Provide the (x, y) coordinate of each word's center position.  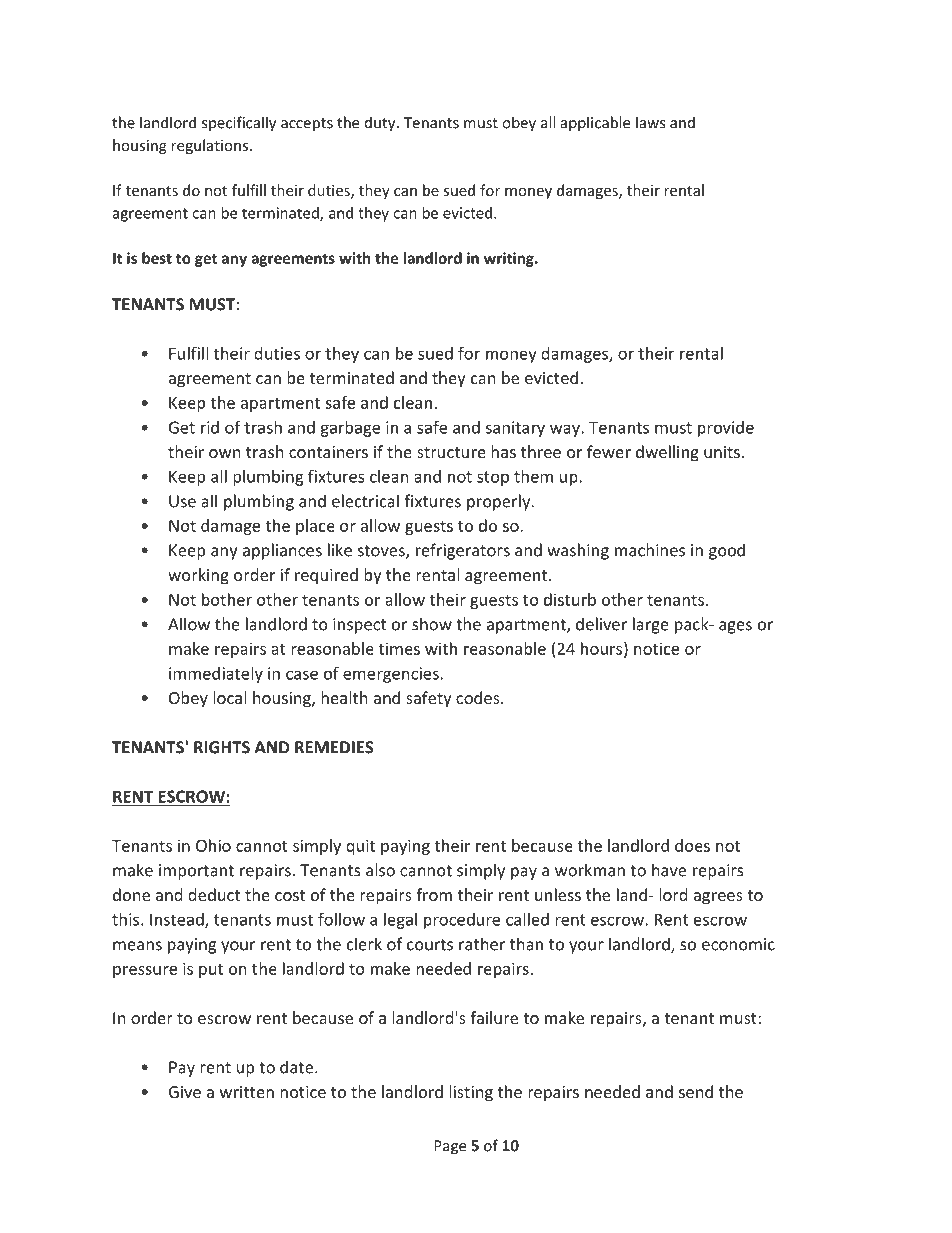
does (692, 845)
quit (360, 847)
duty (381, 124)
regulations (211, 146)
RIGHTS (222, 747)
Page (450, 1147)
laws (650, 122)
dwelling (667, 453)
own (225, 453)
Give (185, 1092)
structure (451, 452)
